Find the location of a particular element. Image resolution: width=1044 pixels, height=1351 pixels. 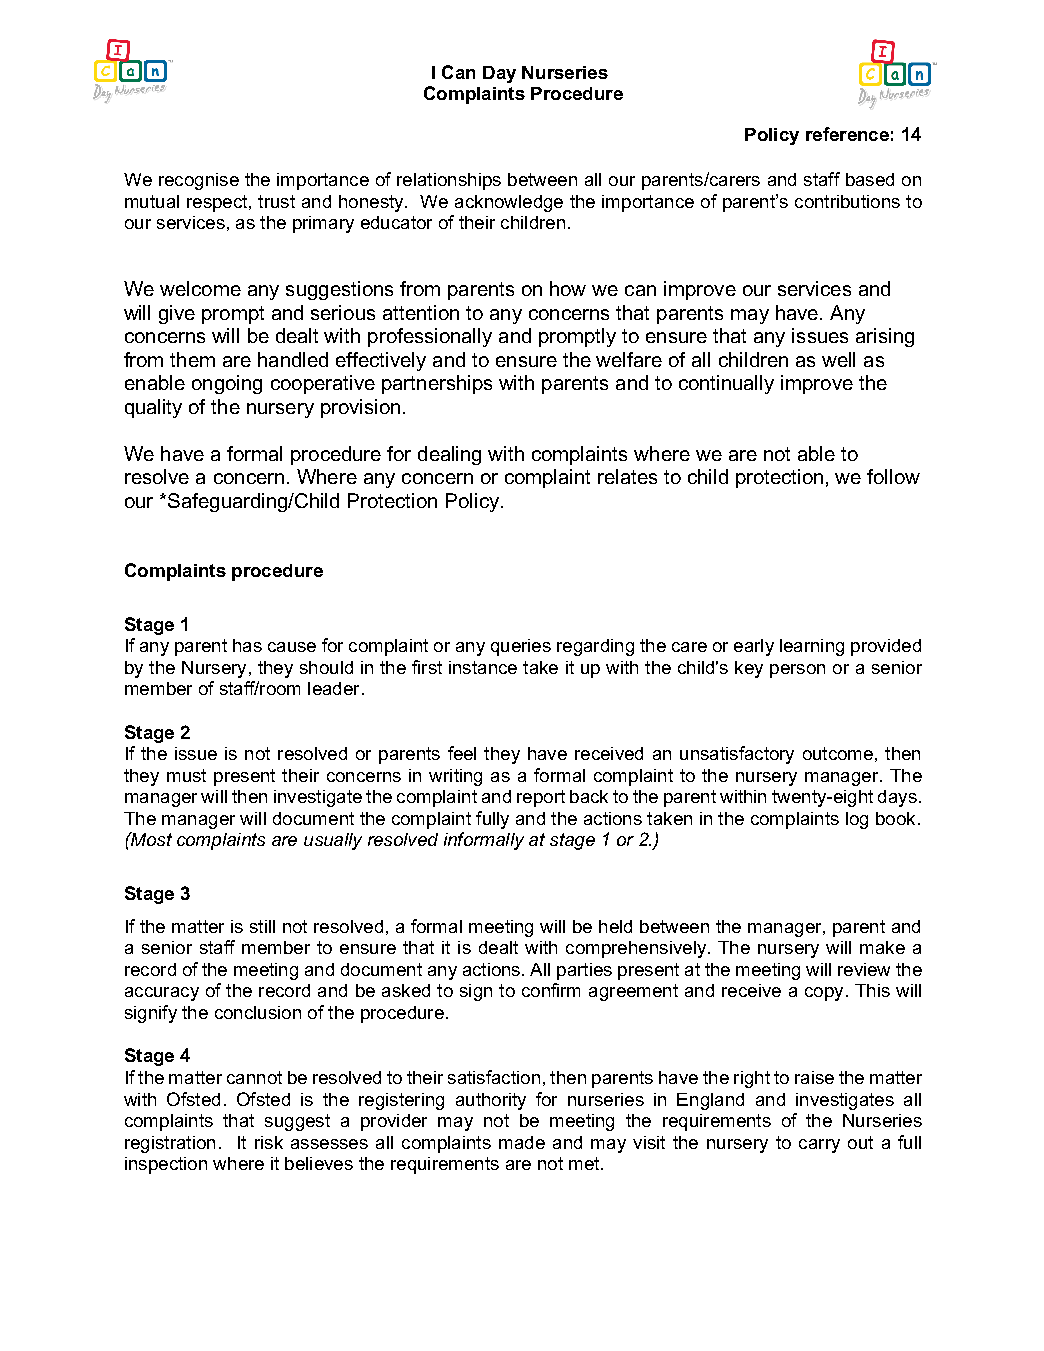

acknowledge is located at coordinates (509, 203).
